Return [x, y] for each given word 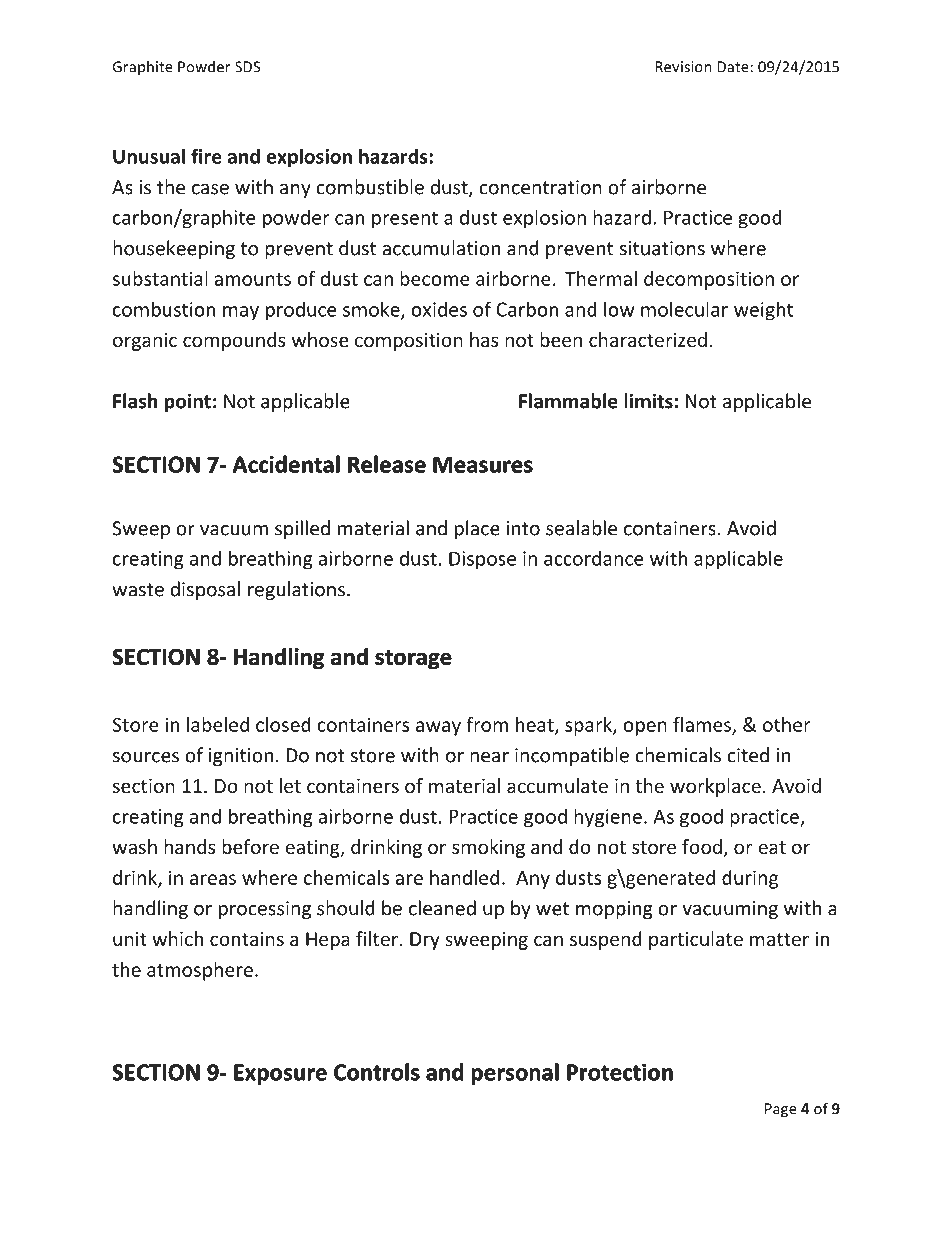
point [188, 402]
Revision [683, 67]
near [489, 757]
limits [648, 401]
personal [515, 1074]
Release [387, 464]
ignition [241, 757]
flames [703, 725]
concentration [540, 187]
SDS [247, 67]
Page [781, 1110]
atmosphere [200, 971]
